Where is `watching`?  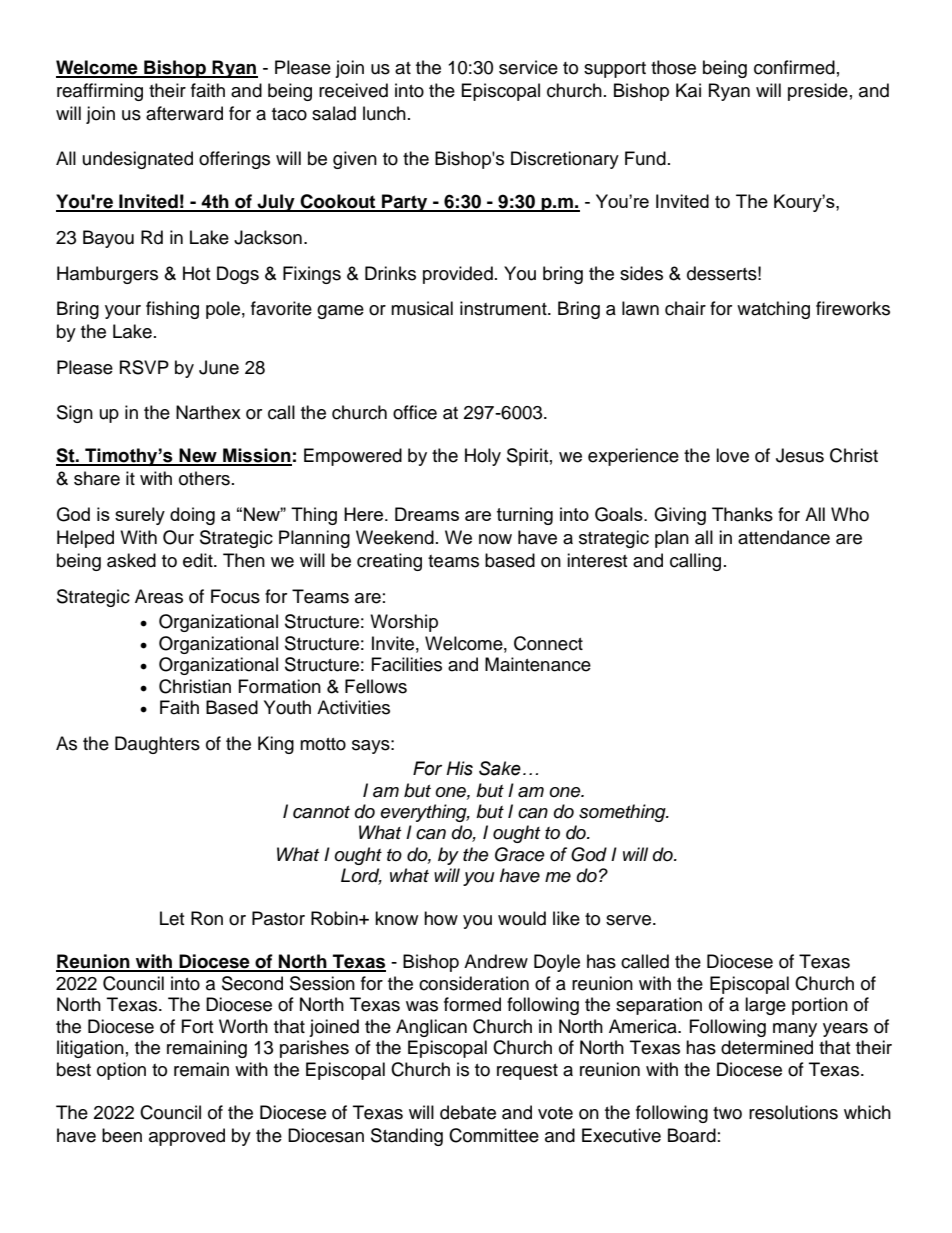
watching is located at coordinates (773, 310).
